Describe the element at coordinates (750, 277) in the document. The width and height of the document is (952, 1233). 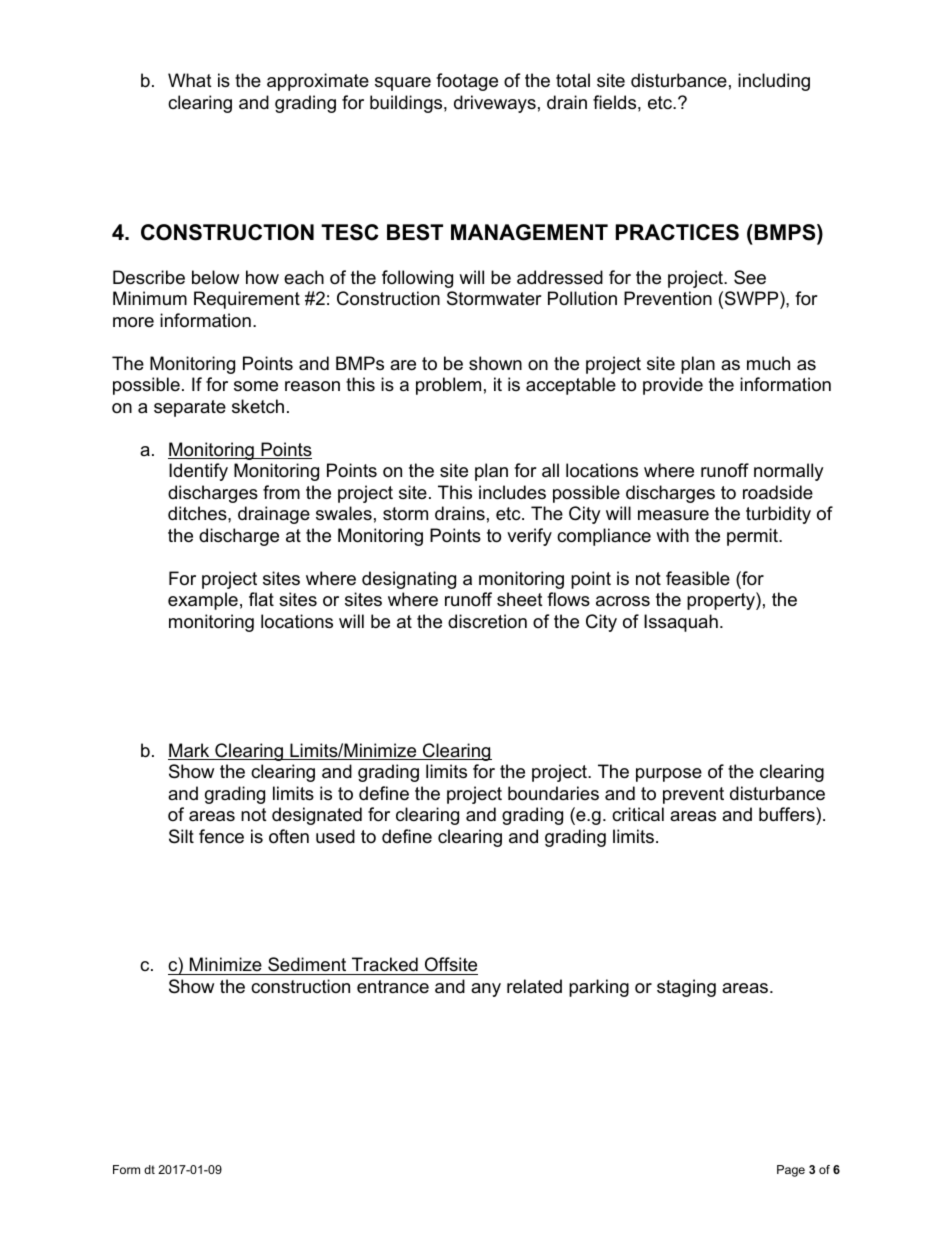
I see `See` at that location.
